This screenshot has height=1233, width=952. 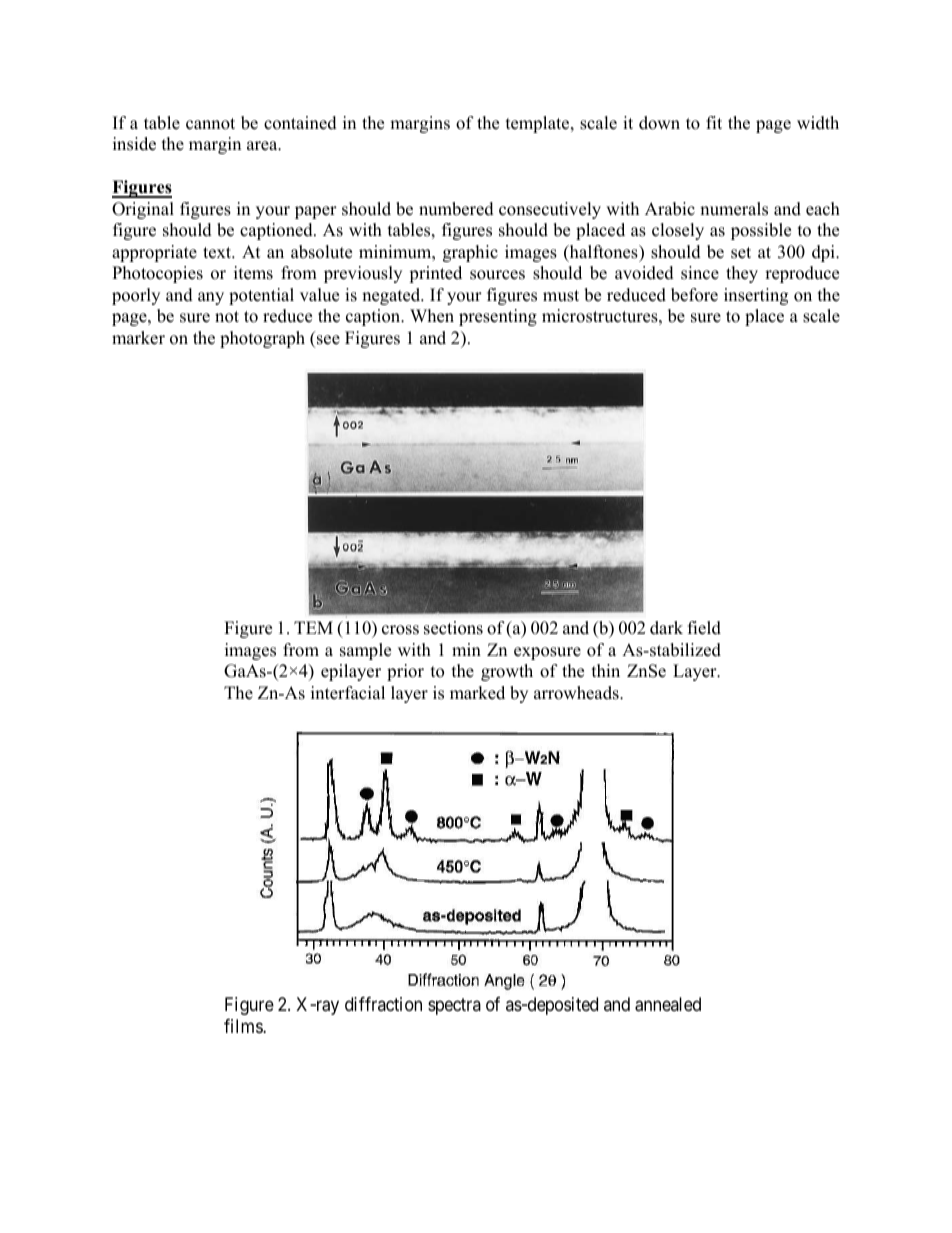 What do you see at coordinates (262, 339) in the screenshot?
I see `photograph` at bounding box center [262, 339].
